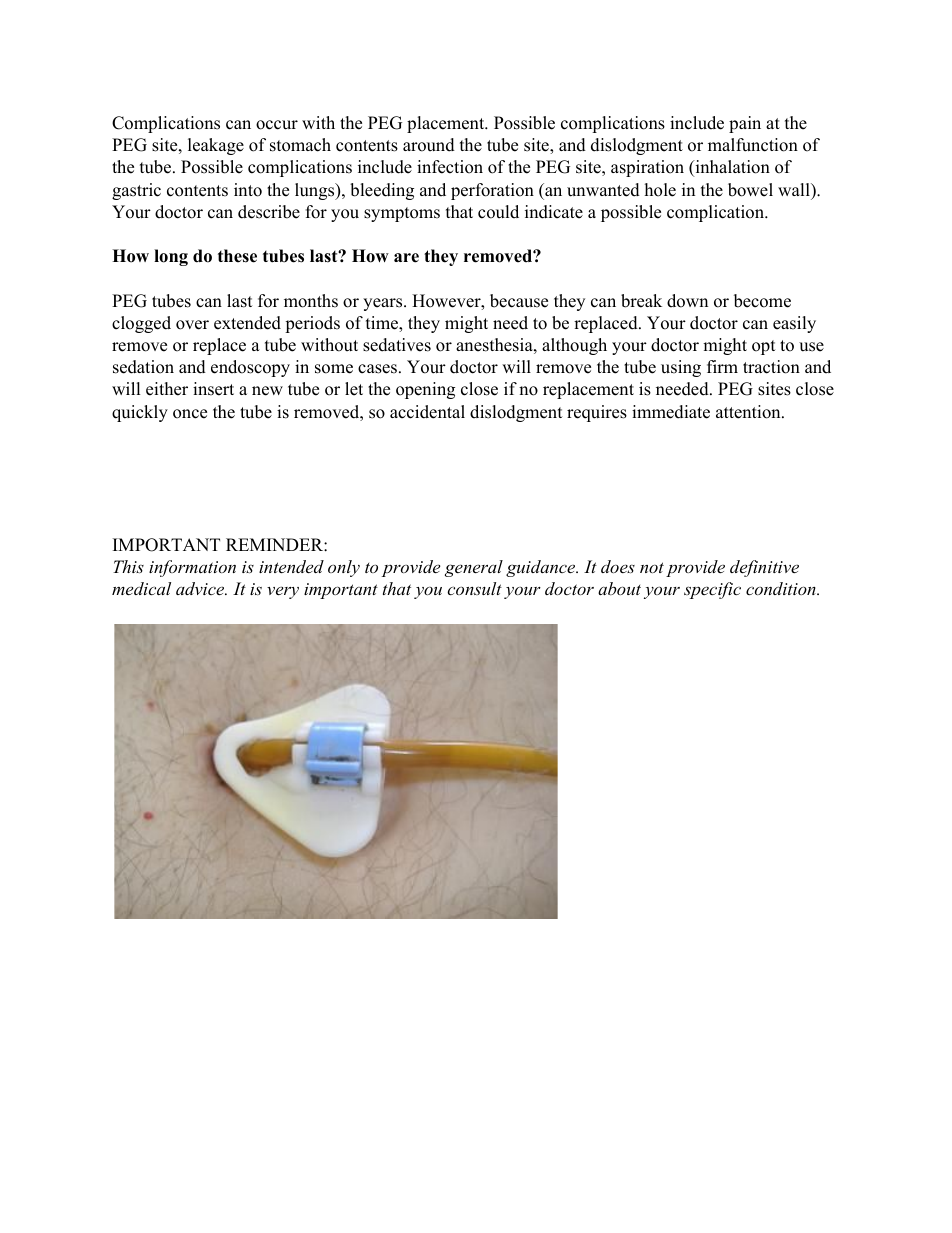  I want to click on specific, so click(712, 590).
